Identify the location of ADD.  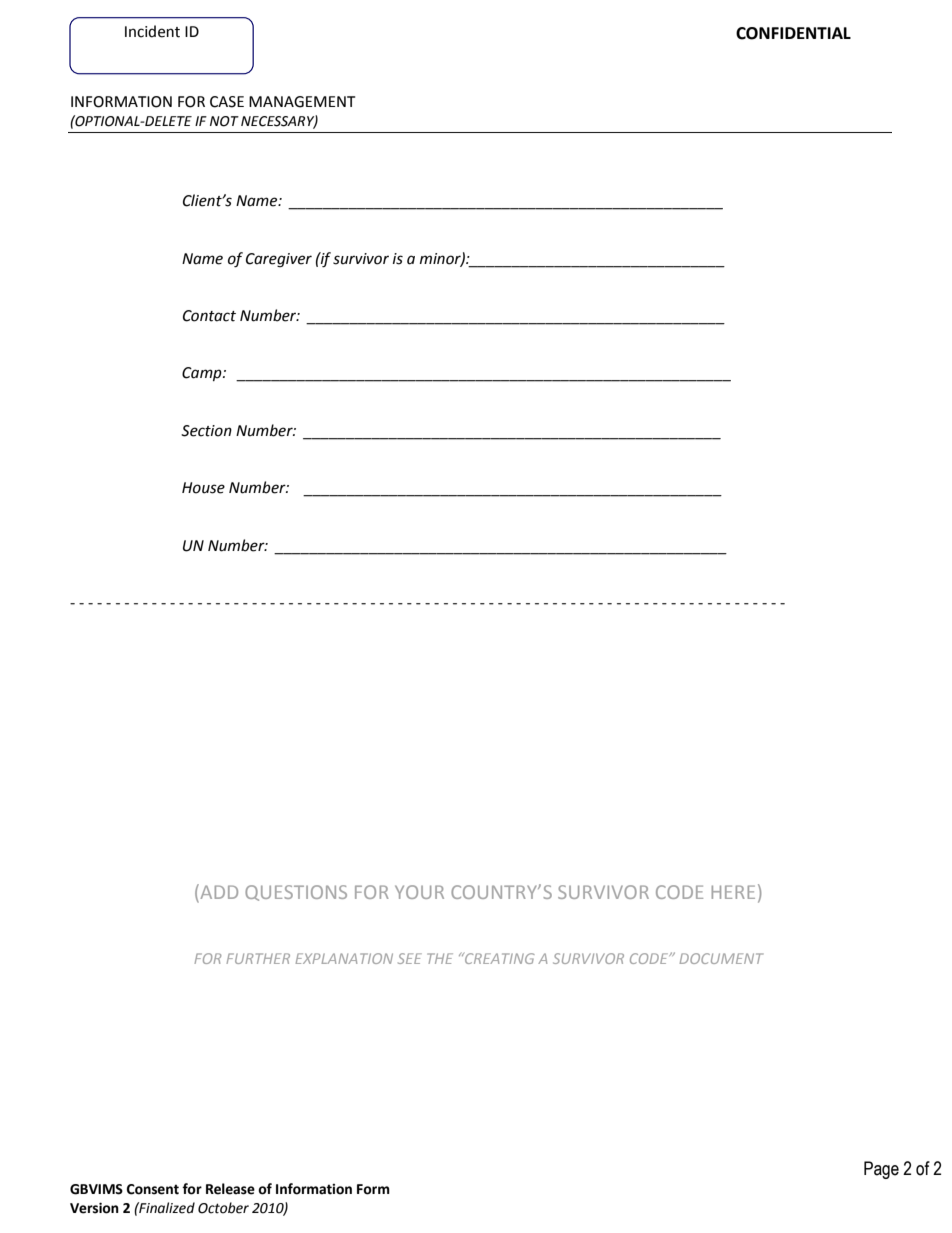
(218, 893).
